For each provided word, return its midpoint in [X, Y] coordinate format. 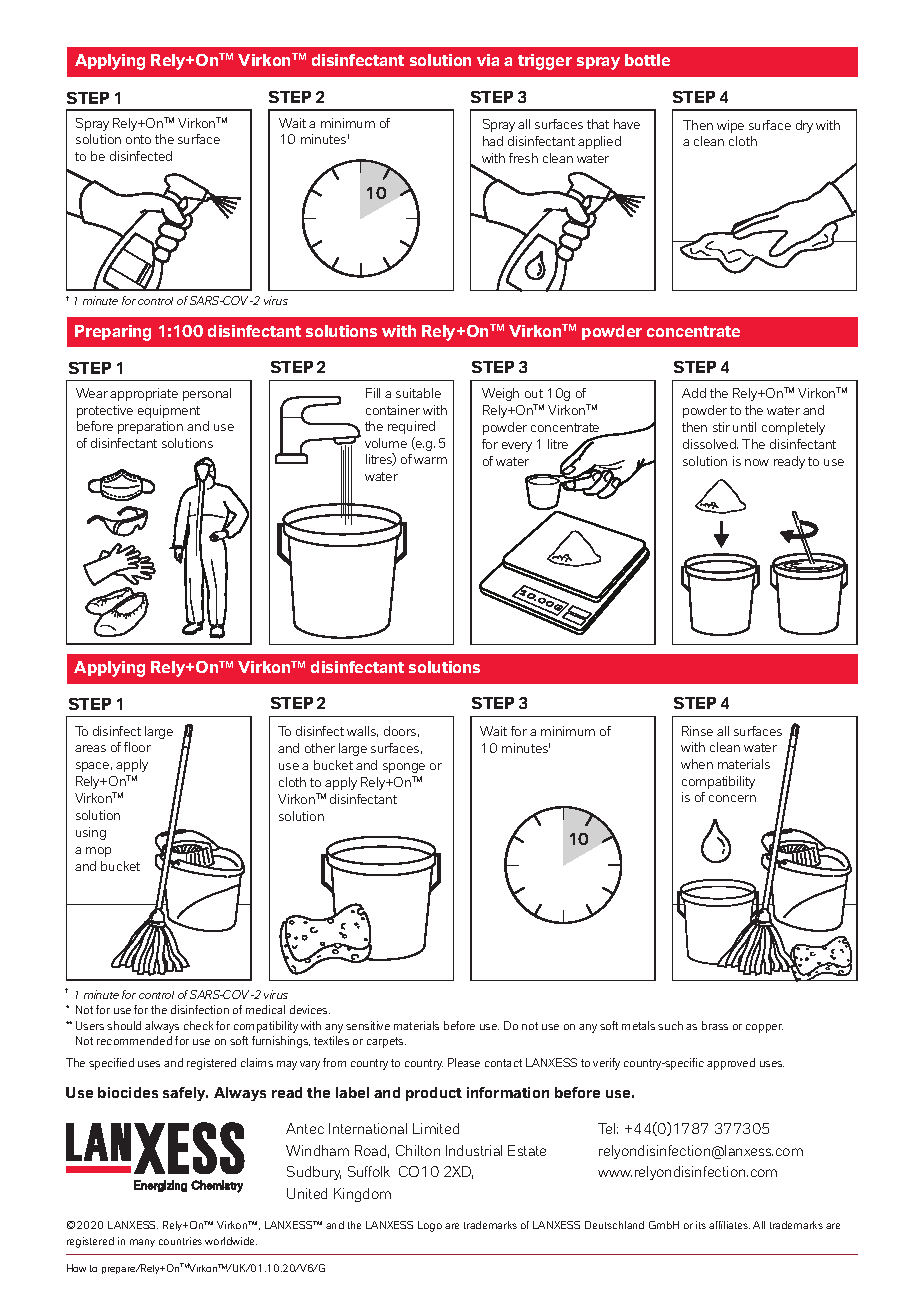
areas [90, 748]
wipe [730, 126]
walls [362, 731]
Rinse [697, 731]
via [488, 60]
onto [138, 139]
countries [180, 1241]
